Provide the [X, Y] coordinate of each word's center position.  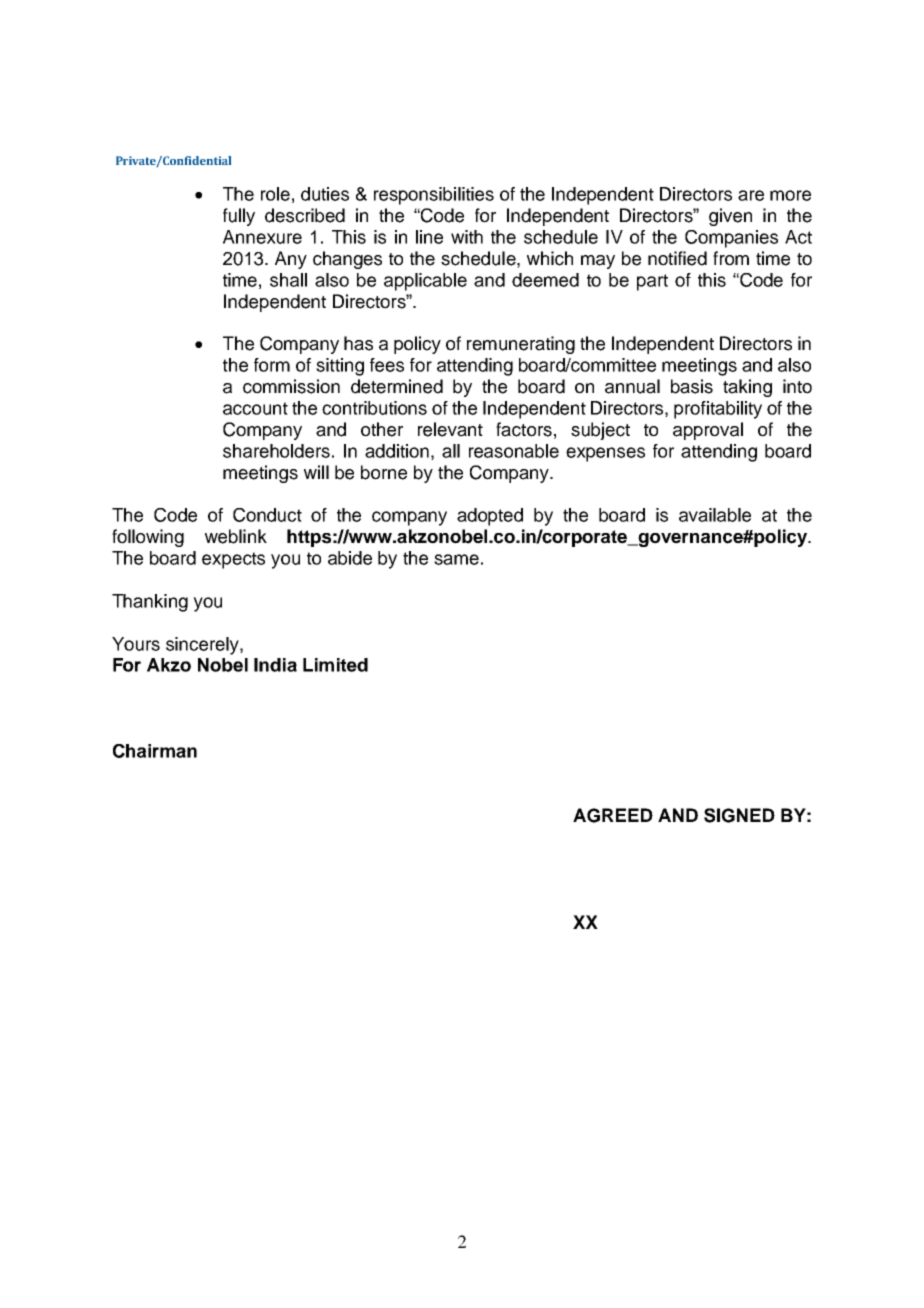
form [272, 365]
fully [239, 217]
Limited [335, 665]
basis [692, 386]
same [456, 559]
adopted [490, 517]
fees [387, 365]
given [730, 217]
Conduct [267, 515]
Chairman [155, 751]
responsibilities [434, 196]
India [275, 665]
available [715, 515]
